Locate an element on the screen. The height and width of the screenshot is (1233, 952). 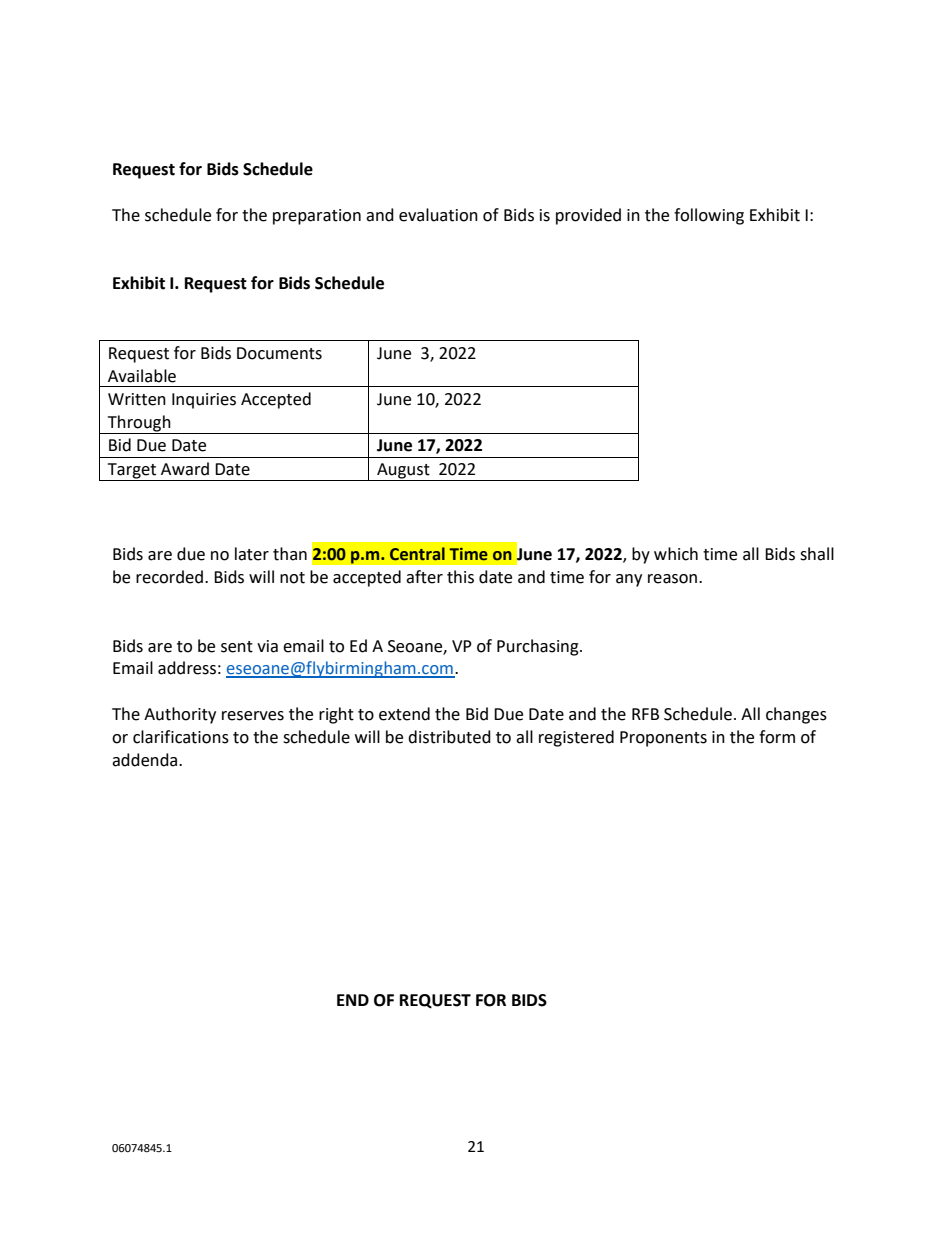
Inquiries is located at coordinates (204, 401).
